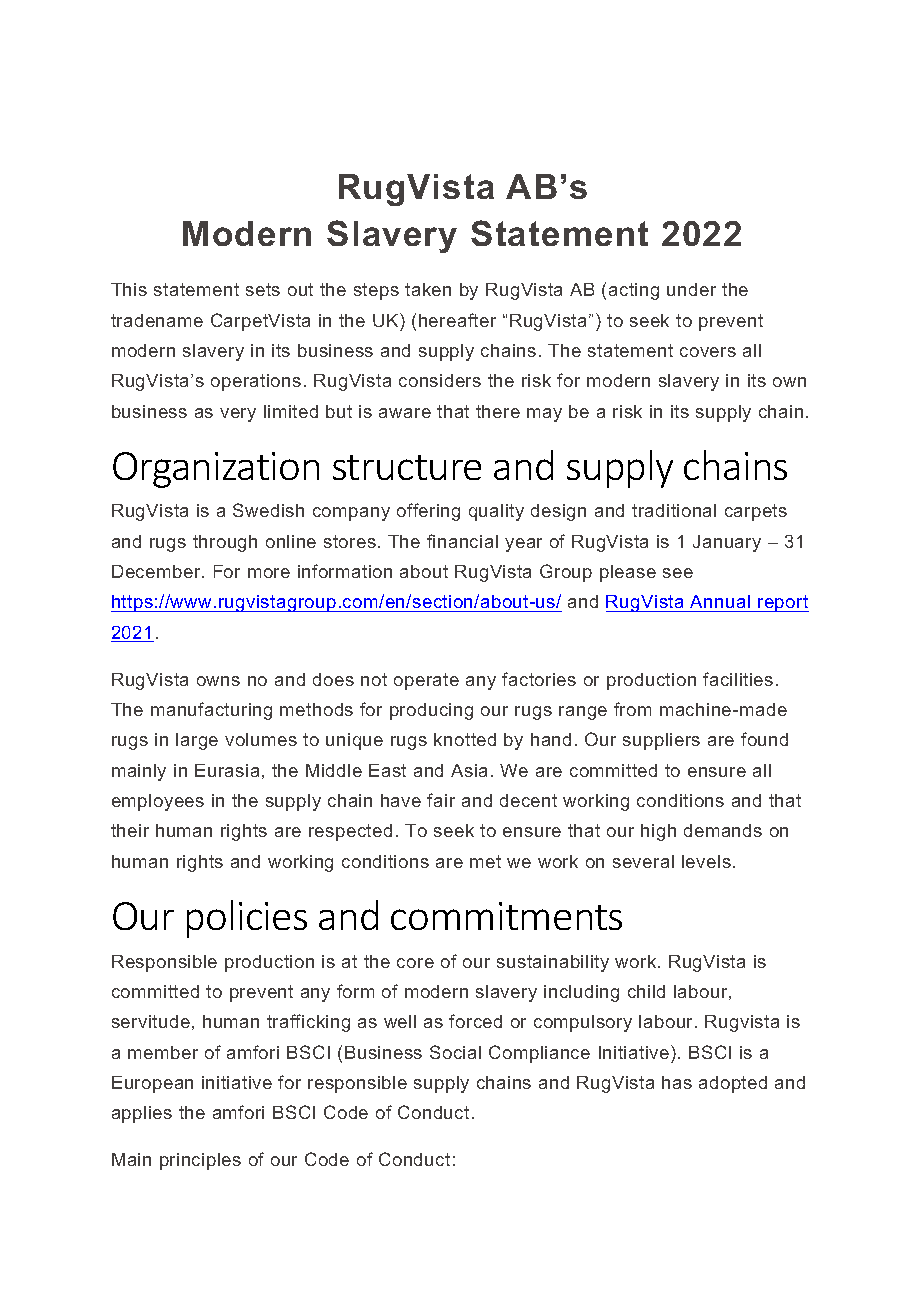 The image size is (924, 1308). I want to click on levels, so click(706, 861).
